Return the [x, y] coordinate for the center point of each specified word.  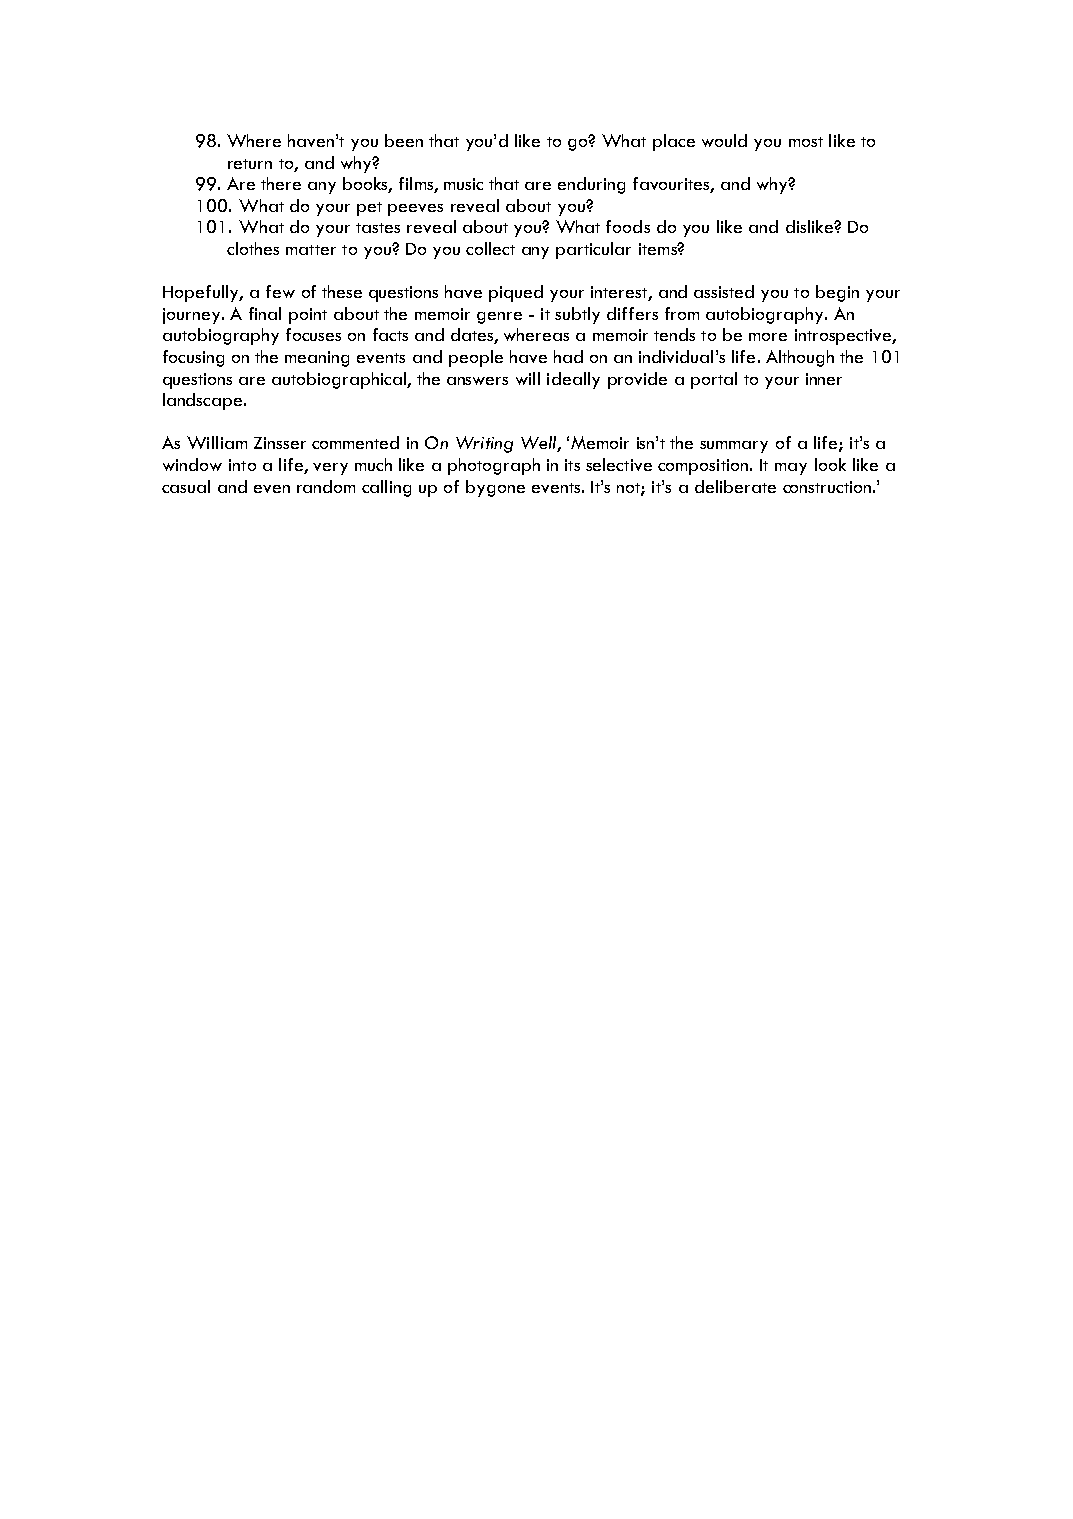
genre [499, 318]
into [242, 465]
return [250, 164]
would [724, 140]
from [682, 313]
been [404, 140]
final [265, 313]
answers [477, 381]
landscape [204, 401]
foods [628, 226]
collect [490, 248]
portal [714, 380]
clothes [253, 248]
